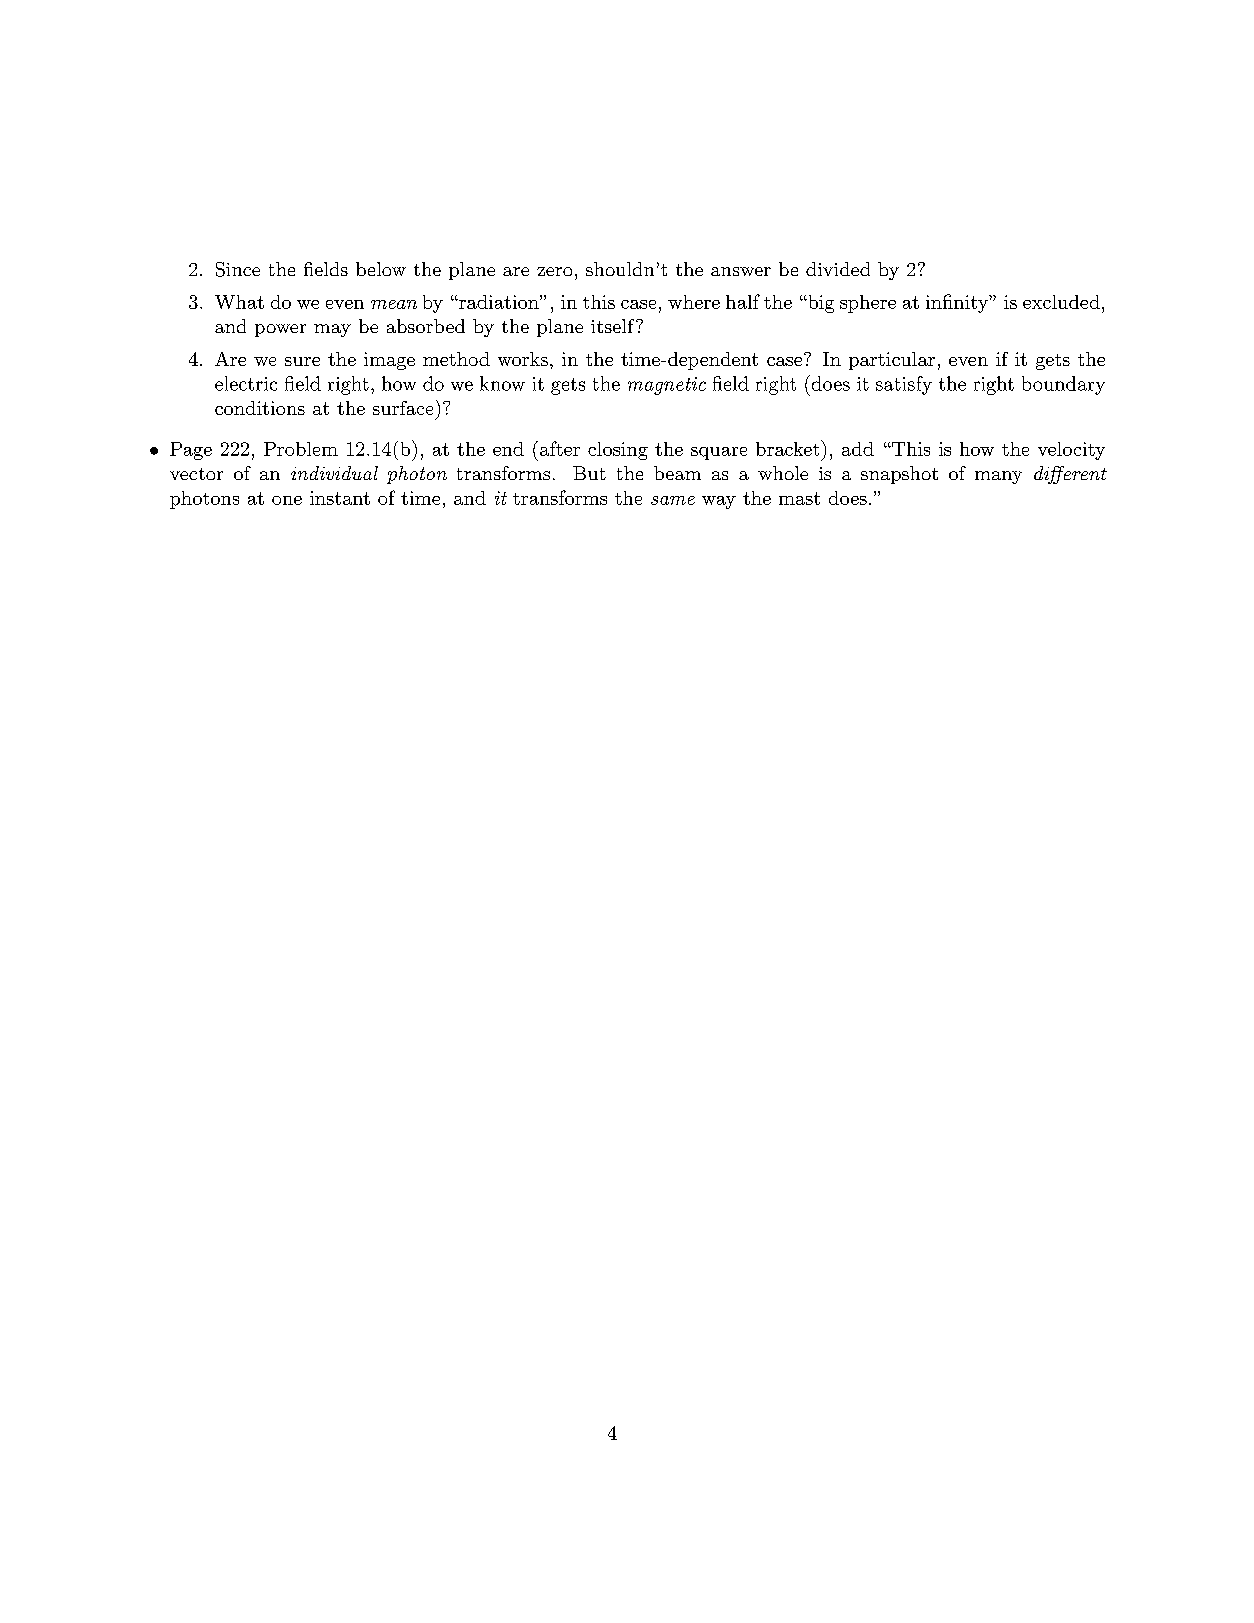 The height and width of the screenshot is (1623, 1254). Describe the element at coordinates (301, 449) in the screenshot. I see `Problem` at that location.
